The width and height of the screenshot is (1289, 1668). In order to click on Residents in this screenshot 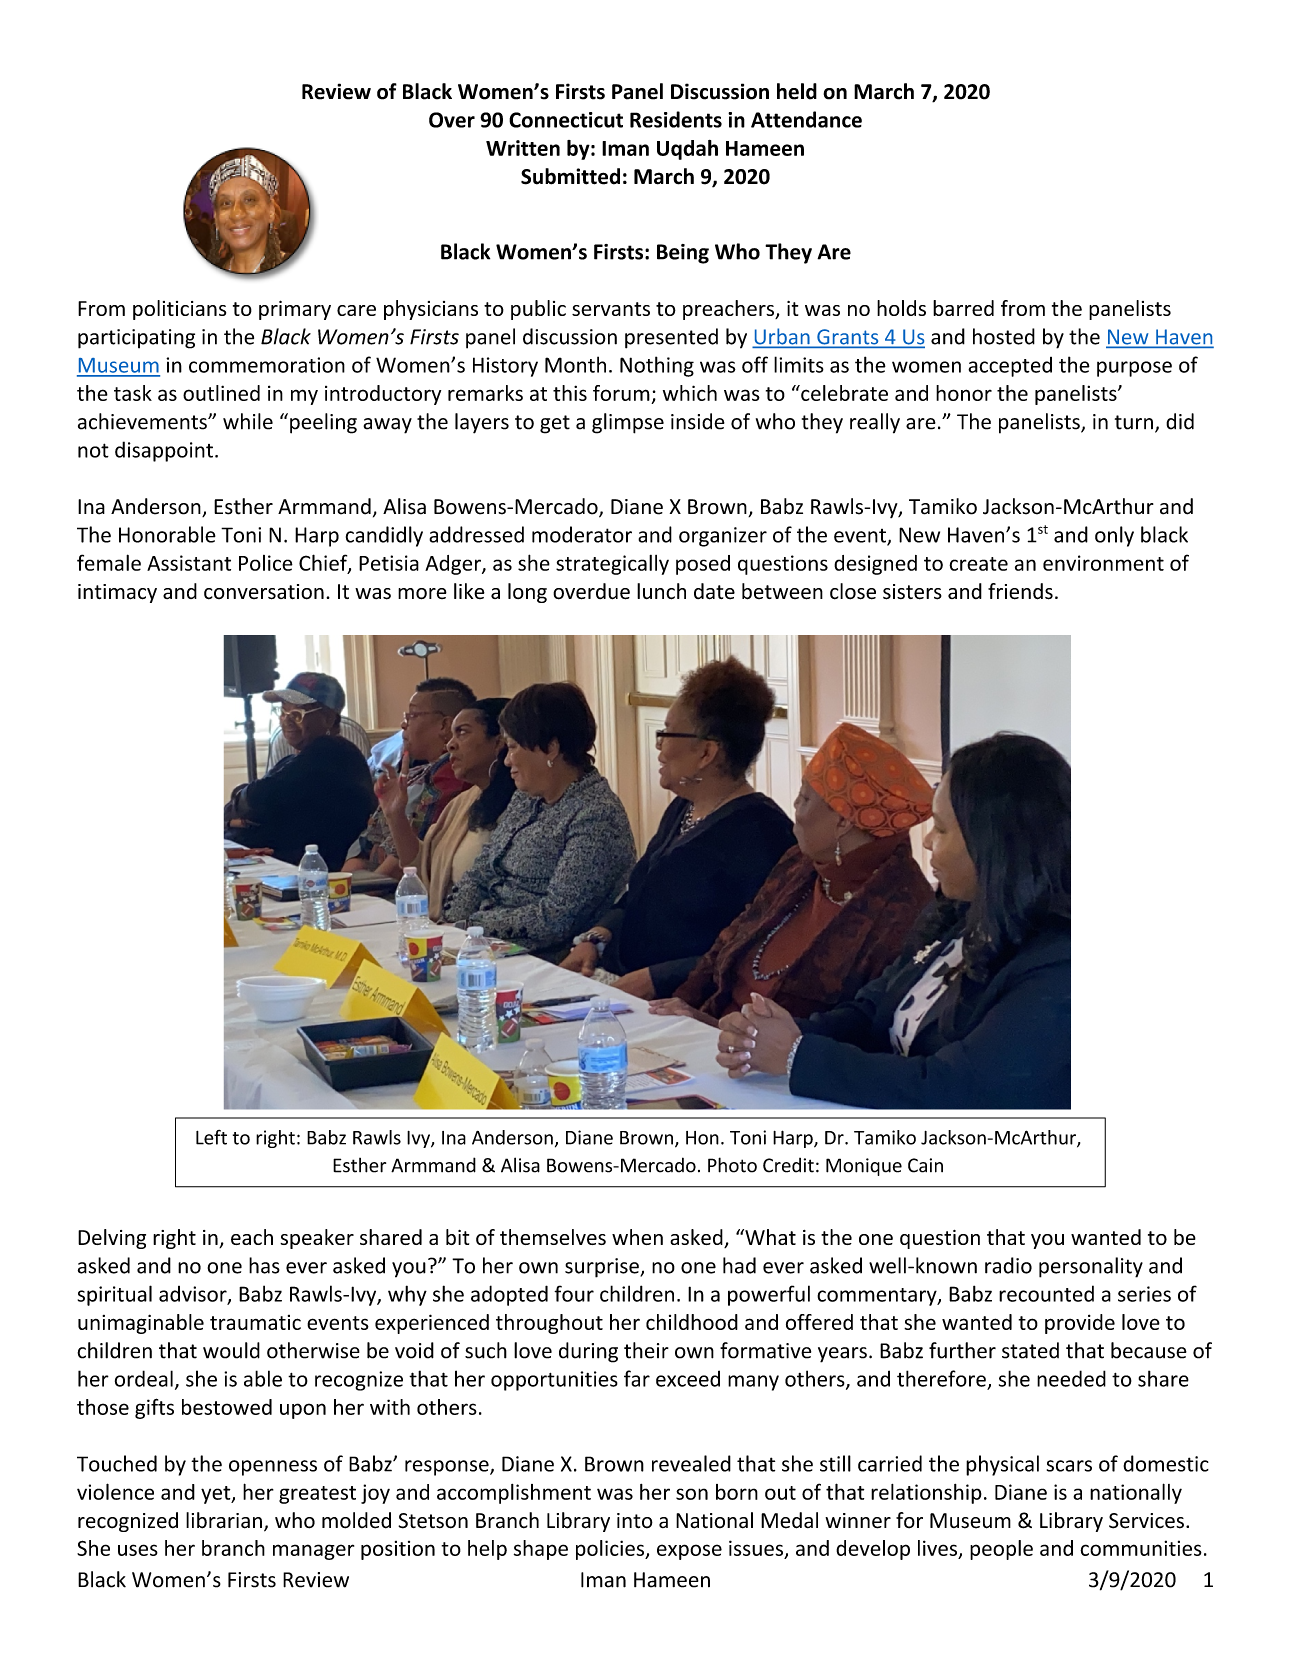, I will do `click(676, 119)`.
